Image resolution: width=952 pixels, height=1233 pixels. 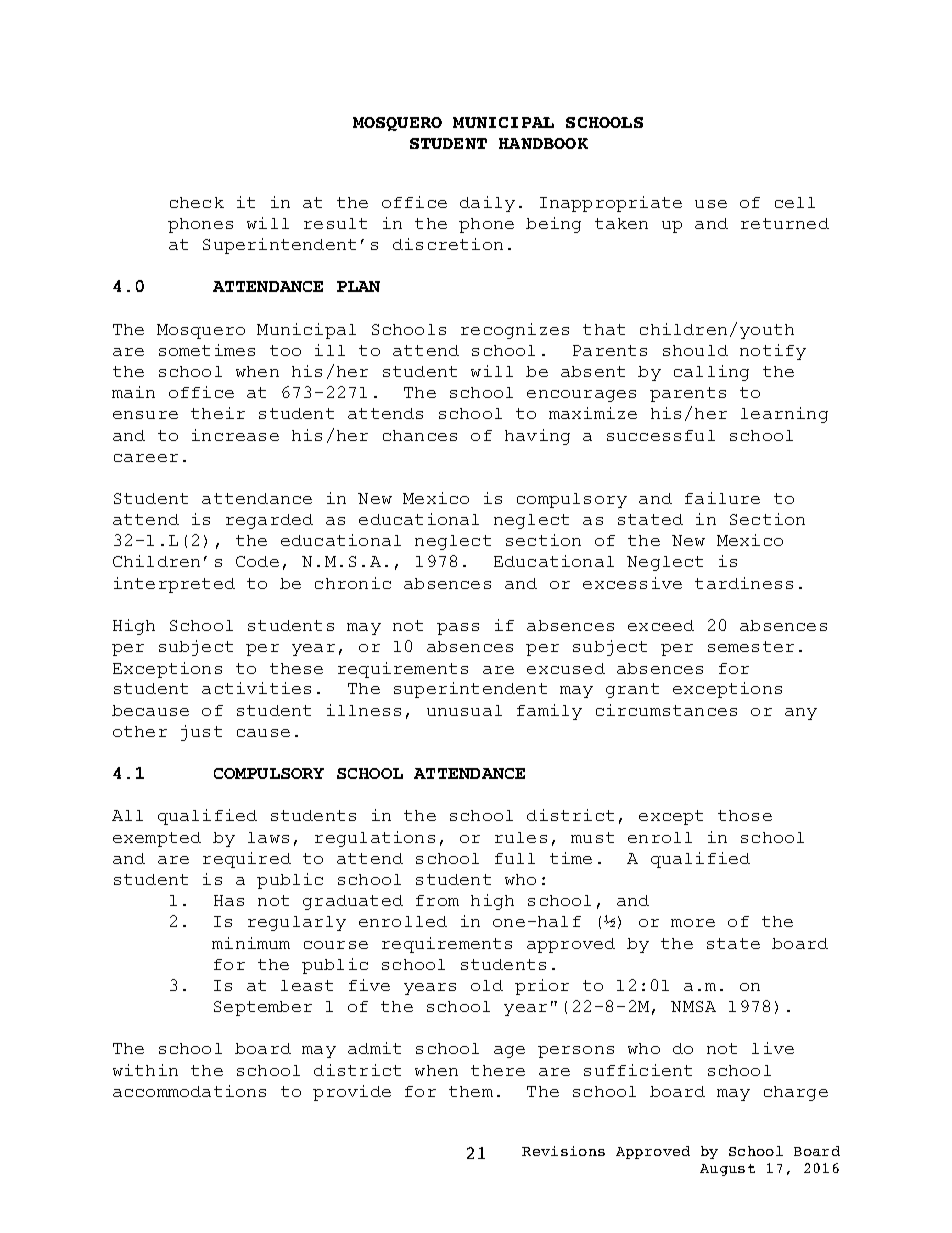 What do you see at coordinates (521, 837) in the document?
I see `rules` at bounding box center [521, 837].
